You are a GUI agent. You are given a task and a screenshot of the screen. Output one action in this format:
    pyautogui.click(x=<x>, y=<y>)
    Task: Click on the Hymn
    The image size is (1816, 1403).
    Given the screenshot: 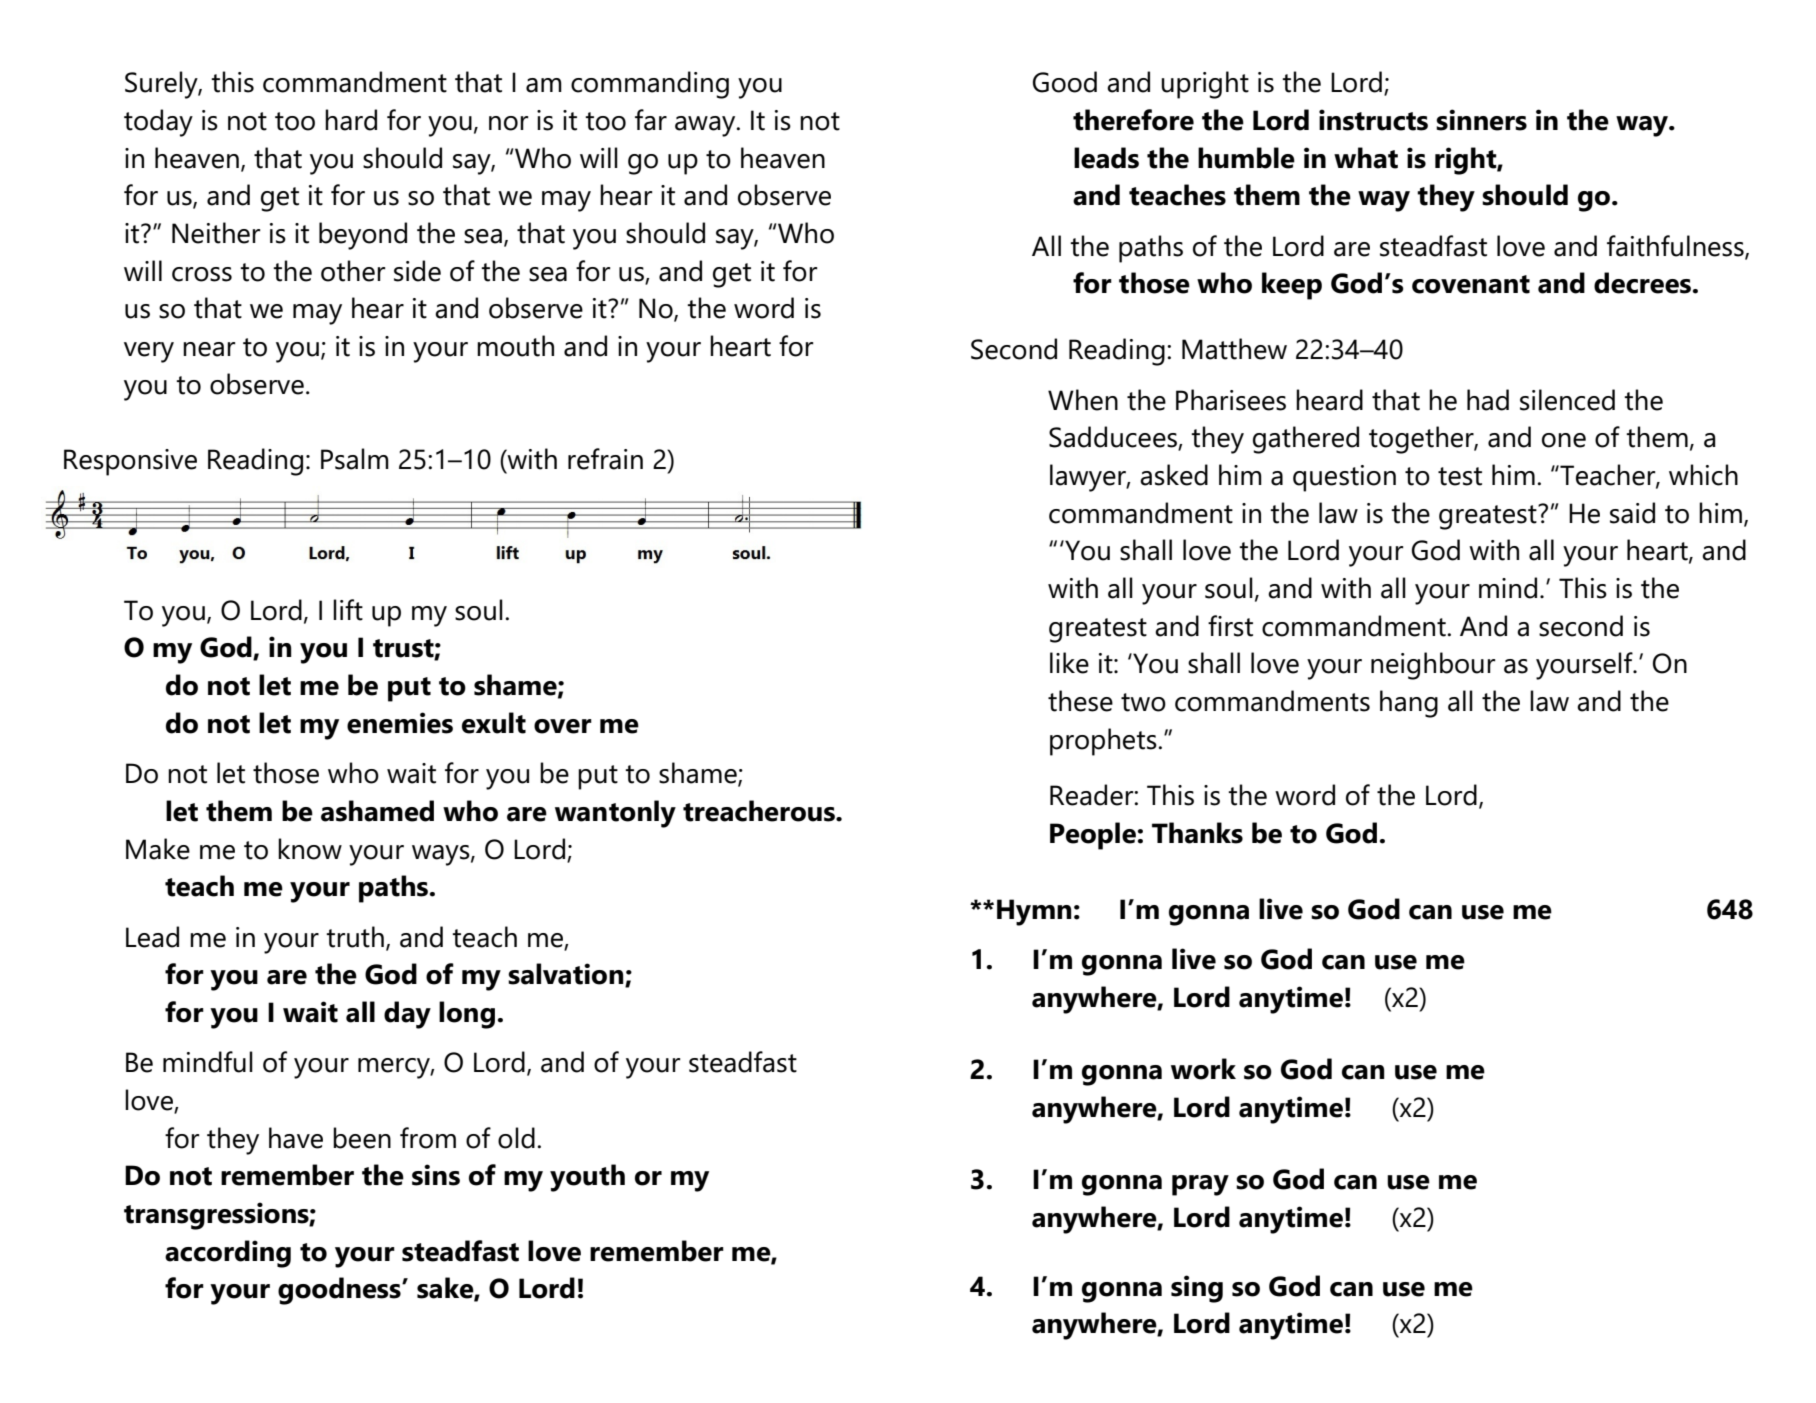 What is the action you would take?
    pyautogui.click(x=1034, y=912)
